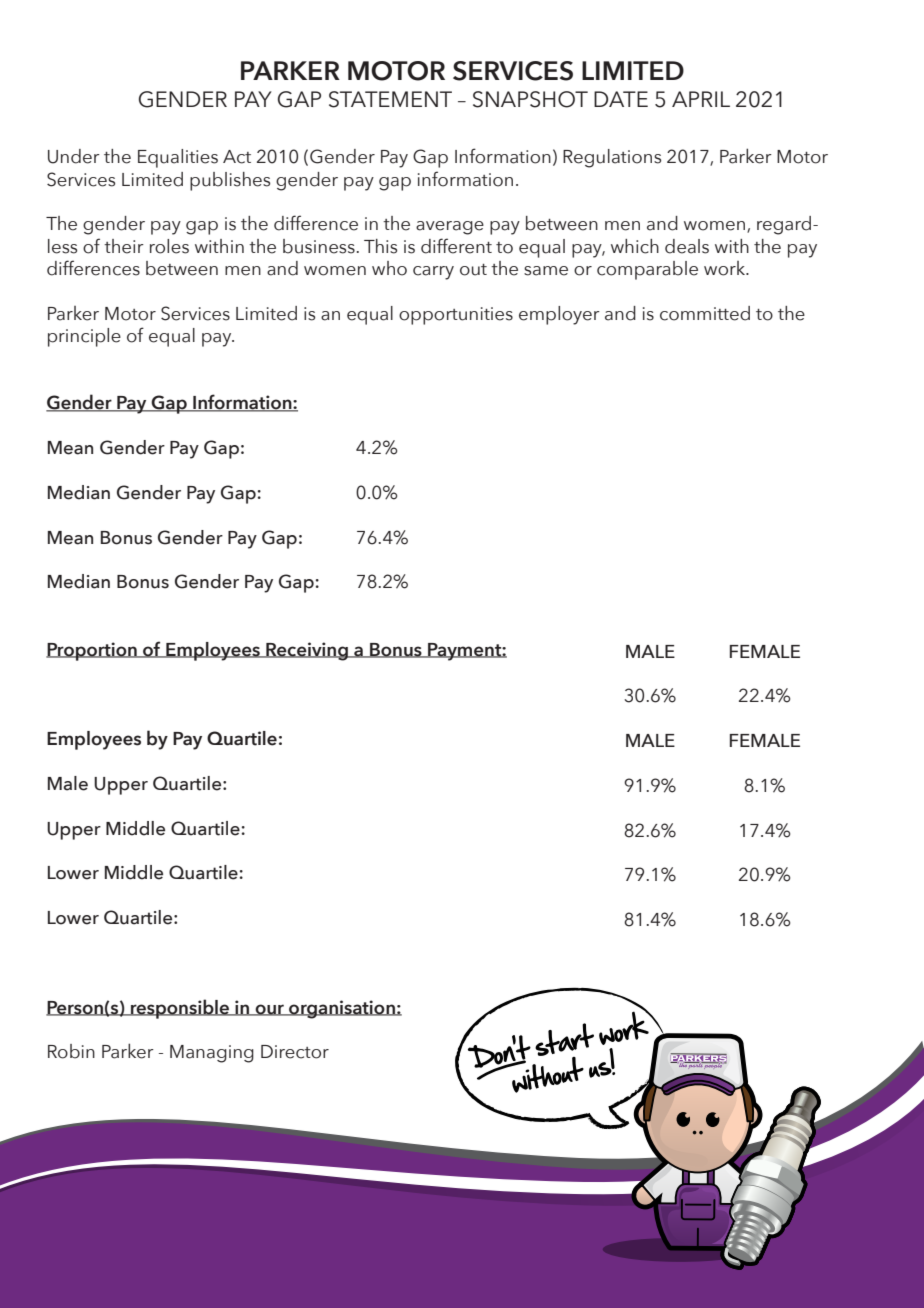 The height and width of the screenshot is (1308, 924). I want to click on opportunities, so click(456, 316).
